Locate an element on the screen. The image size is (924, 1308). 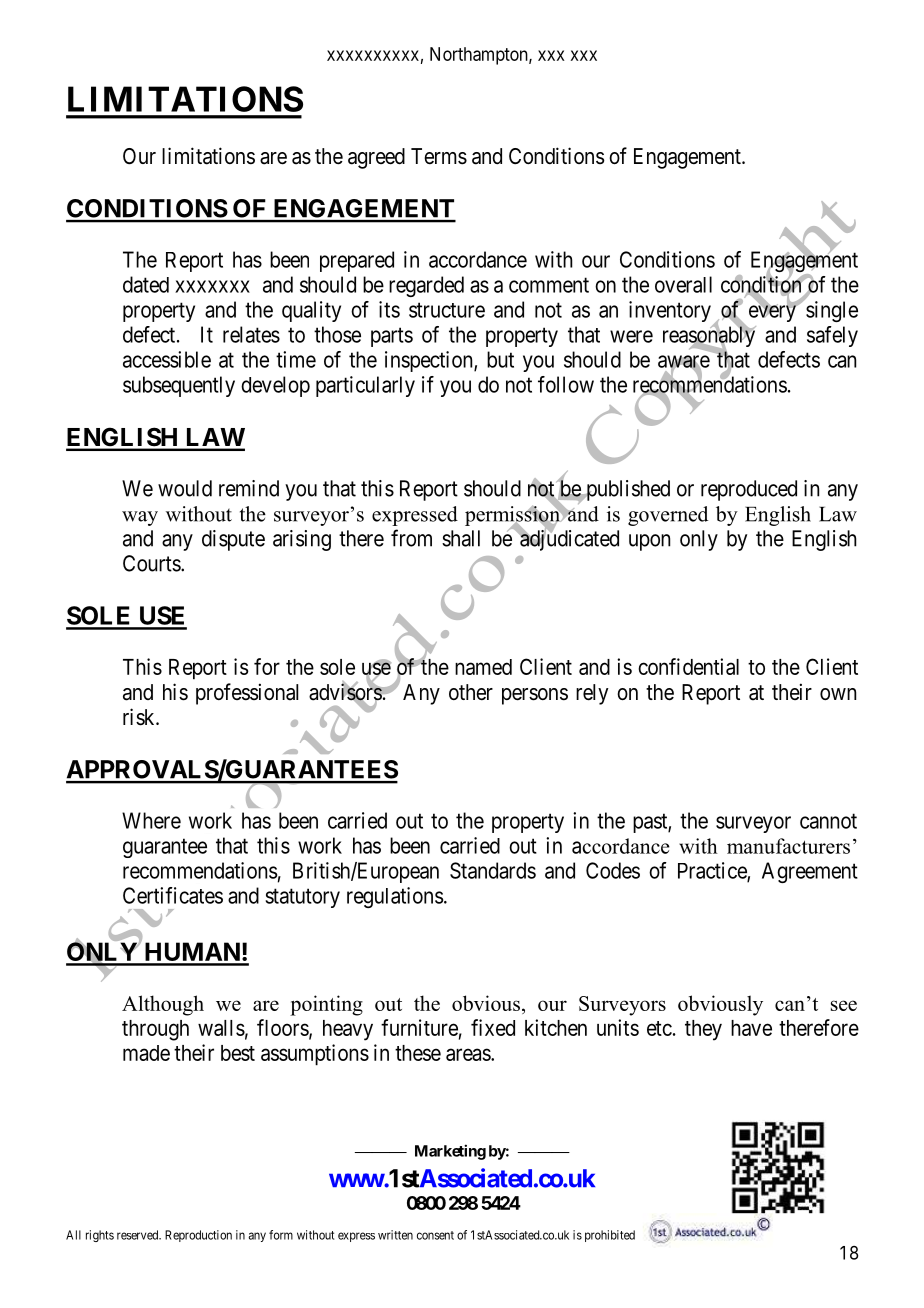
consent is located at coordinates (435, 1235).
